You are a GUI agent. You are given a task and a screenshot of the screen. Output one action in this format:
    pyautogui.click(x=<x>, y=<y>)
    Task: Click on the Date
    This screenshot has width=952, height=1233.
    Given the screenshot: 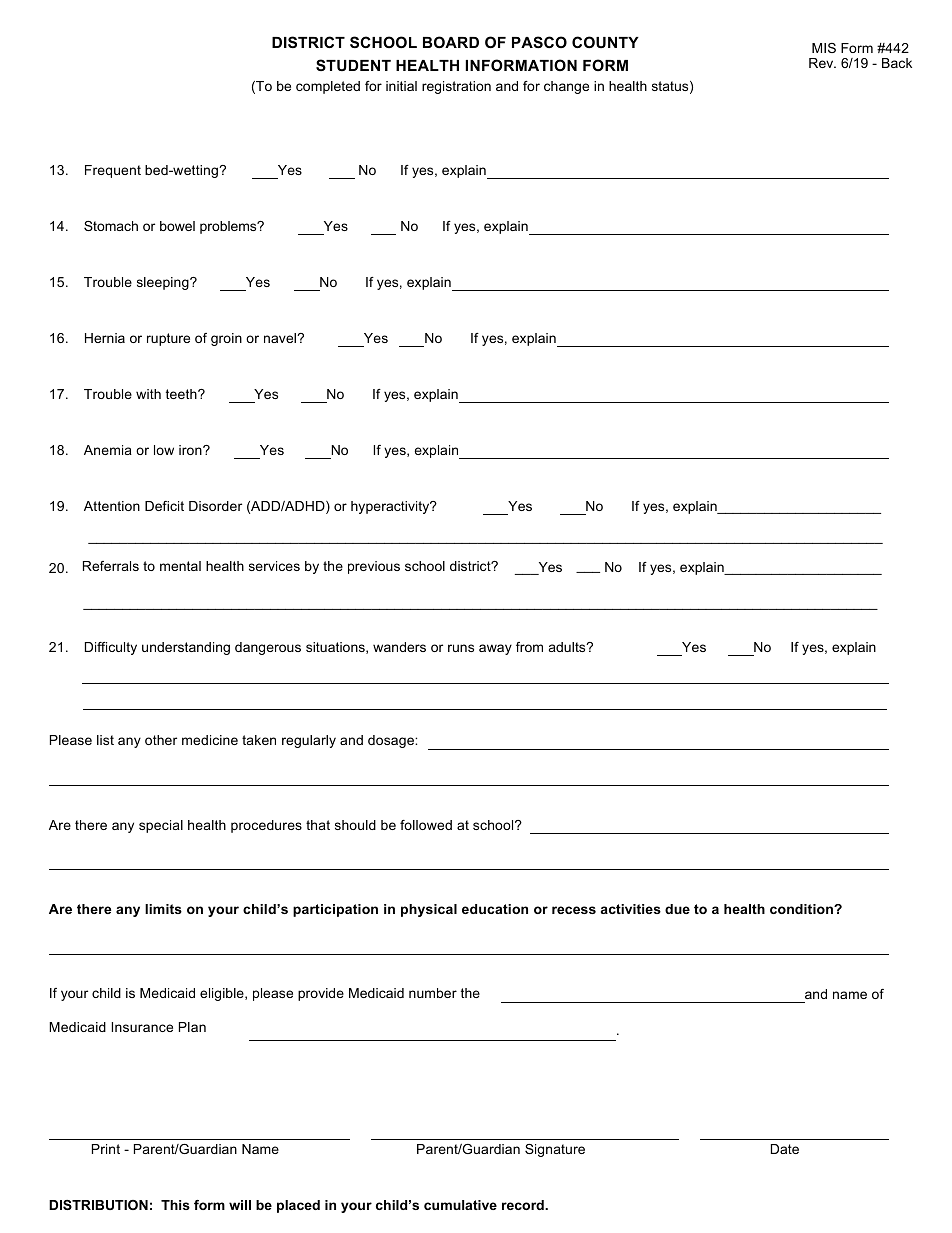 What is the action you would take?
    pyautogui.click(x=785, y=1149)
